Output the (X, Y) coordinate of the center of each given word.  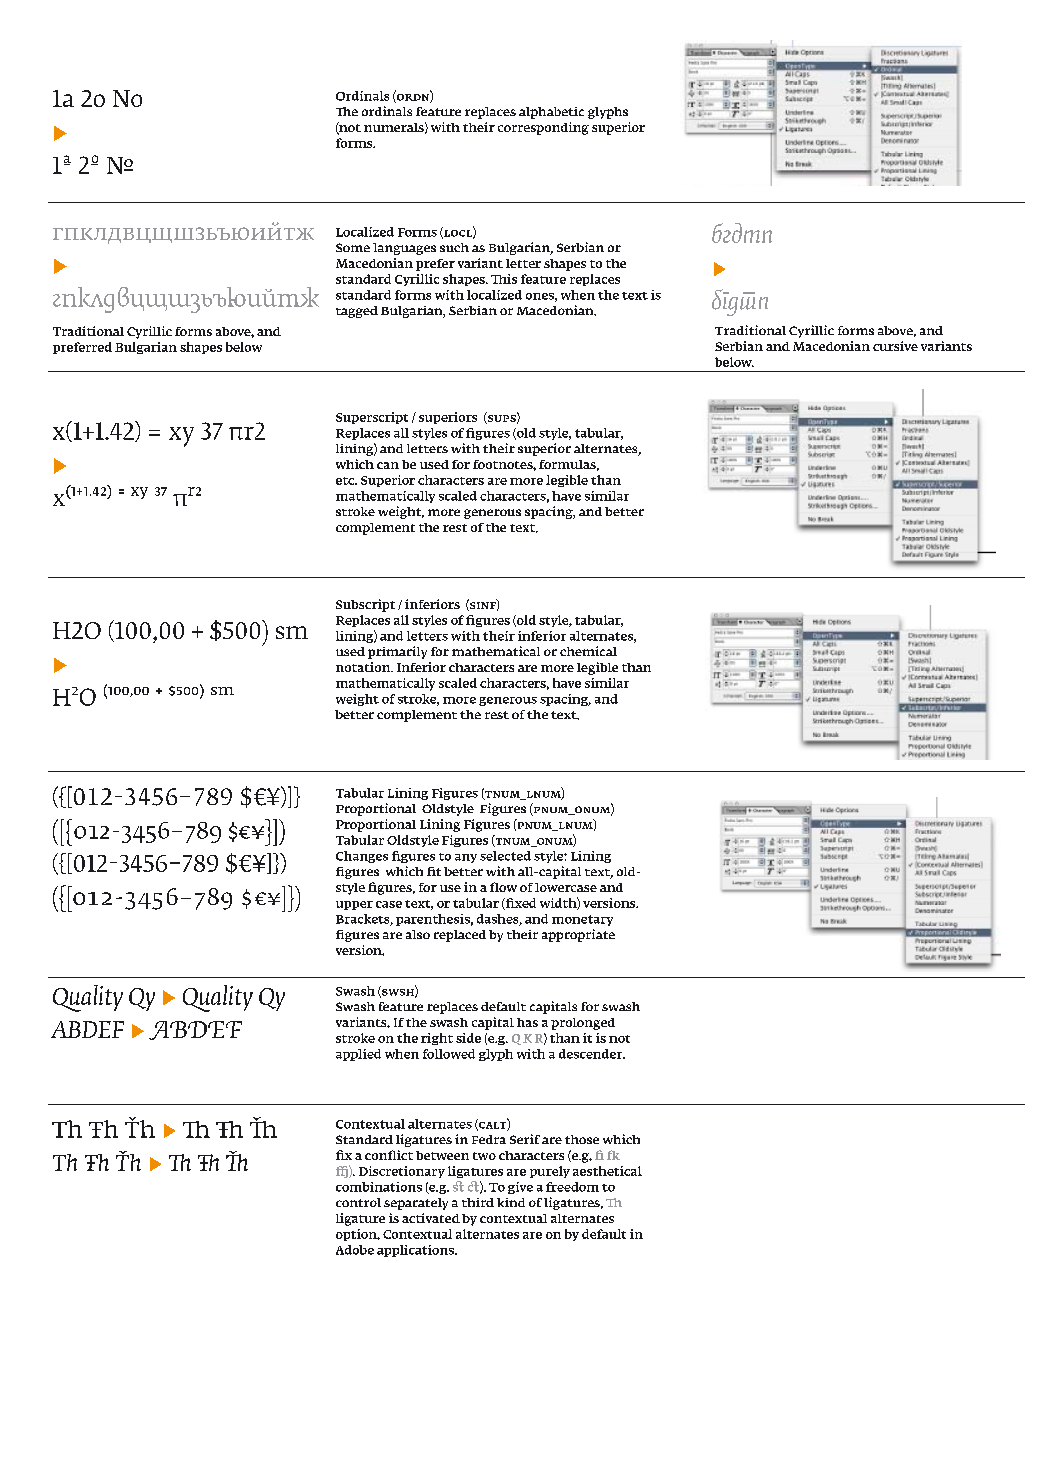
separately (416, 1204)
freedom (572, 1187)
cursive (895, 346)
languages (404, 249)
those (582, 1139)
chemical (588, 651)
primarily (397, 652)
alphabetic (551, 113)
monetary (582, 920)
